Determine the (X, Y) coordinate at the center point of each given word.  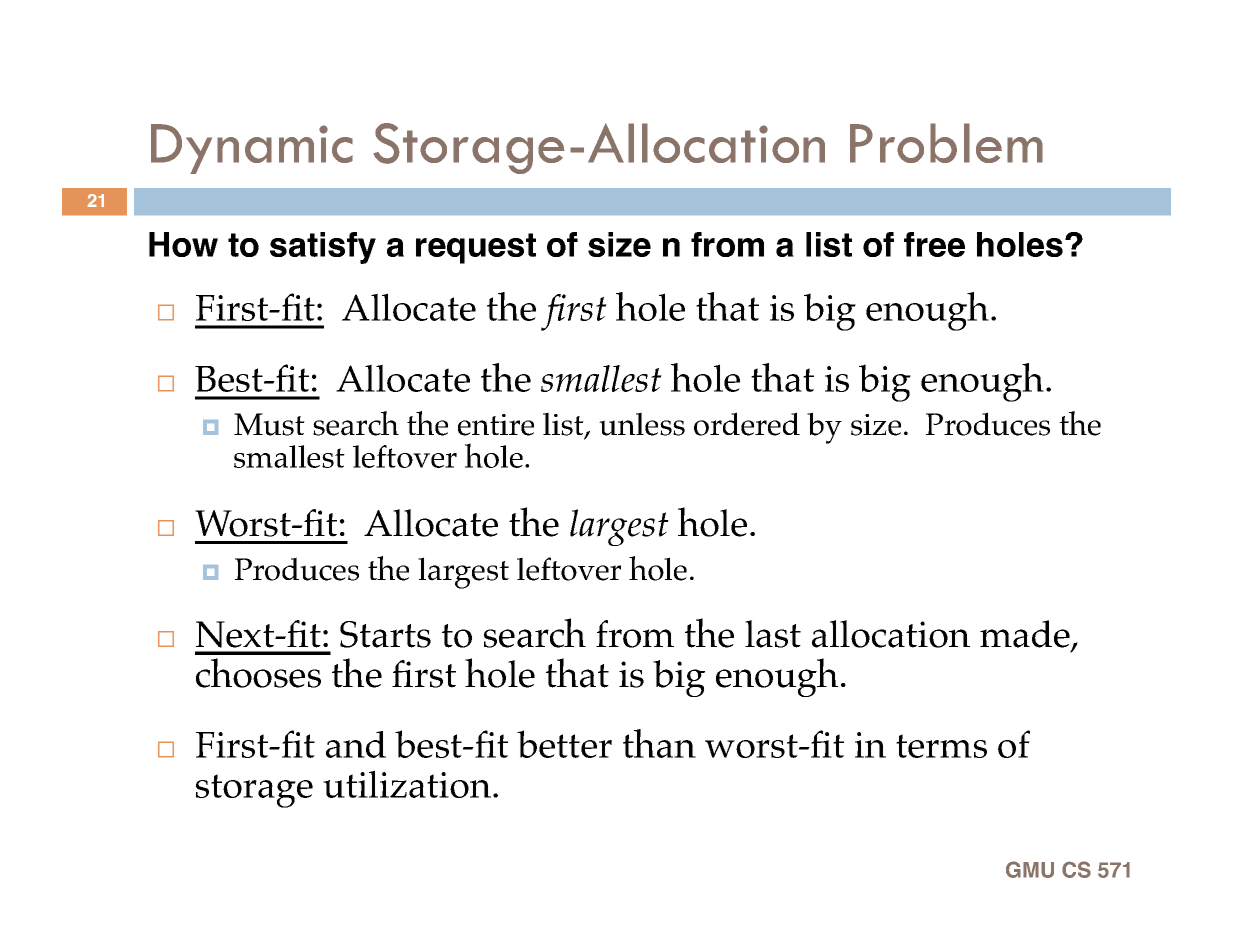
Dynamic (252, 149)
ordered (747, 424)
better (564, 744)
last (773, 634)
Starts (385, 634)
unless (642, 424)
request (476, 248)
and (356, 744)
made (1026, 635)
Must (269, 424)
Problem (946, 143)
